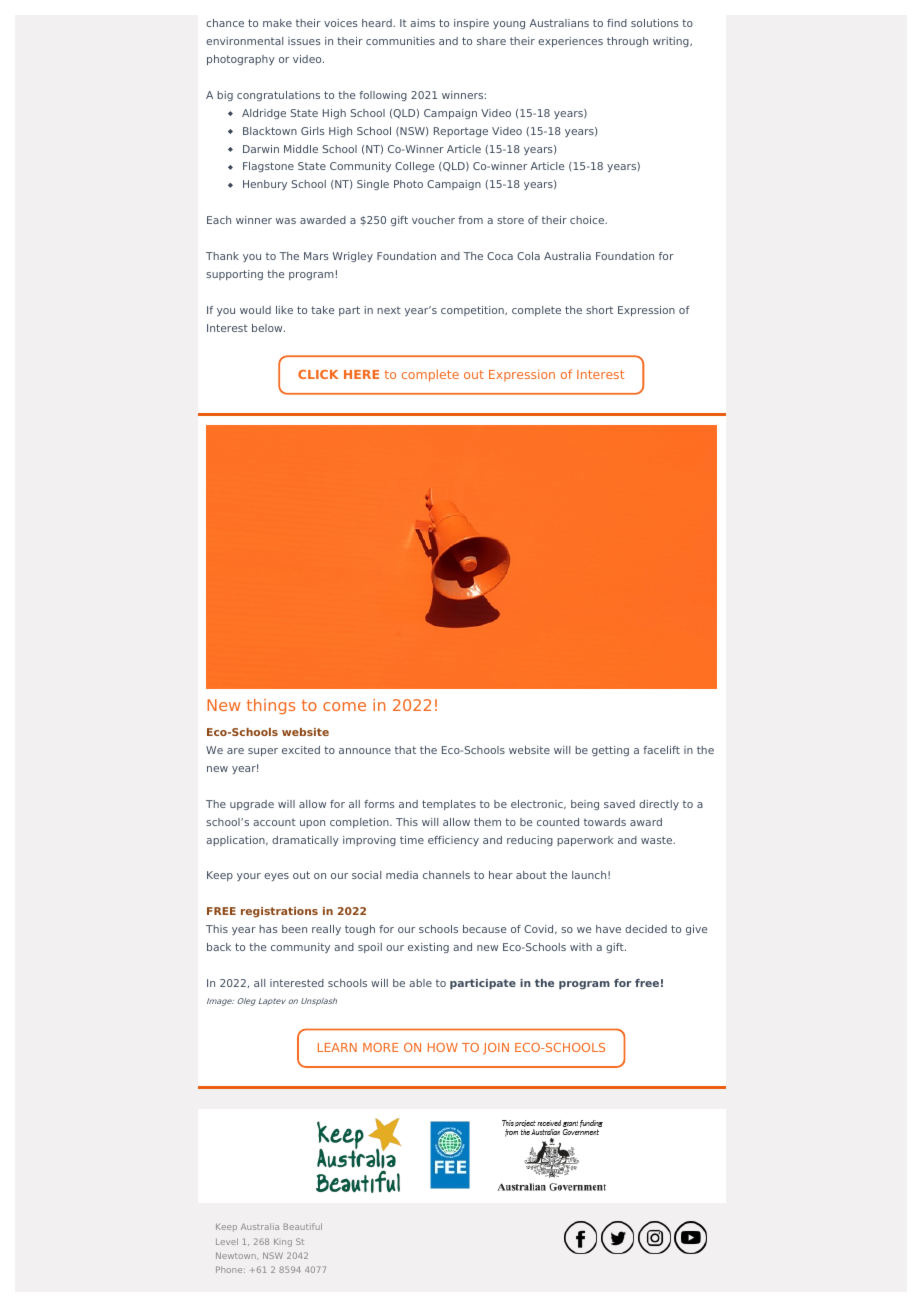  Describe the element at coordinates (627, 42) in the page. I see `through` at that location.
